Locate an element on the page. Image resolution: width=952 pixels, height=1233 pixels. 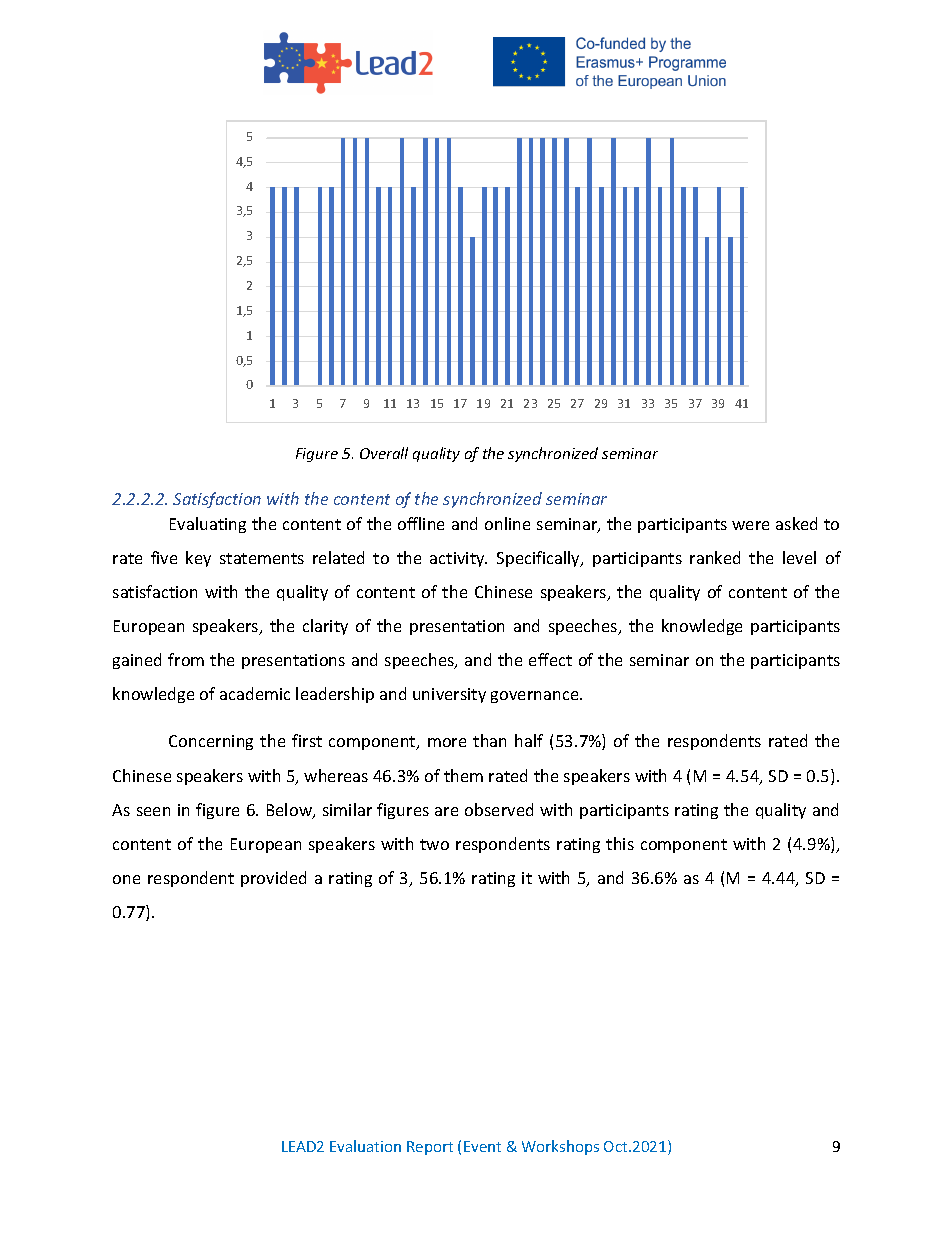
Overall is located at coordinates (384, 453).
